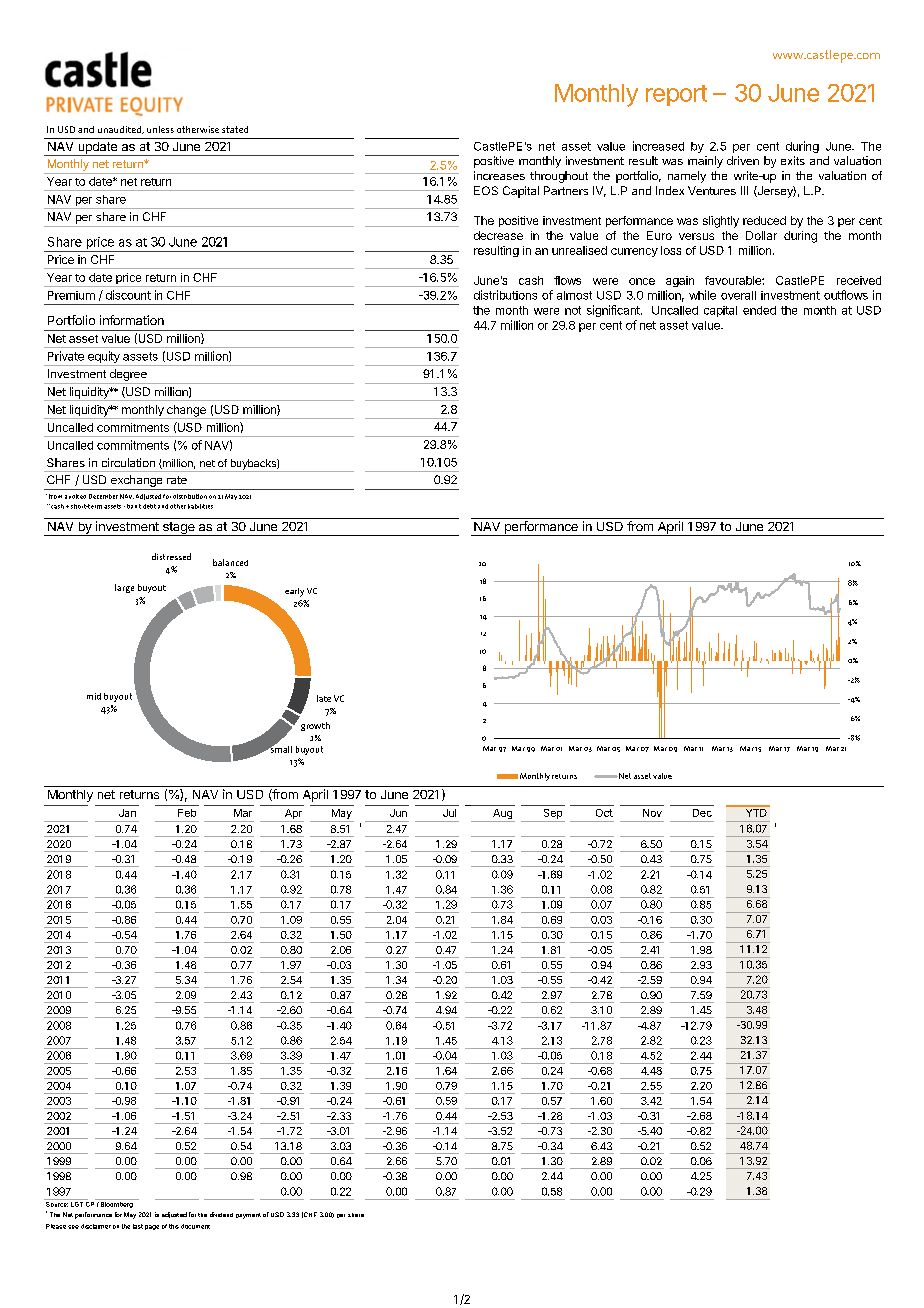 The height and width of the screenshot is (1308, 924). I want to click on Feb, so click(187, 813).
